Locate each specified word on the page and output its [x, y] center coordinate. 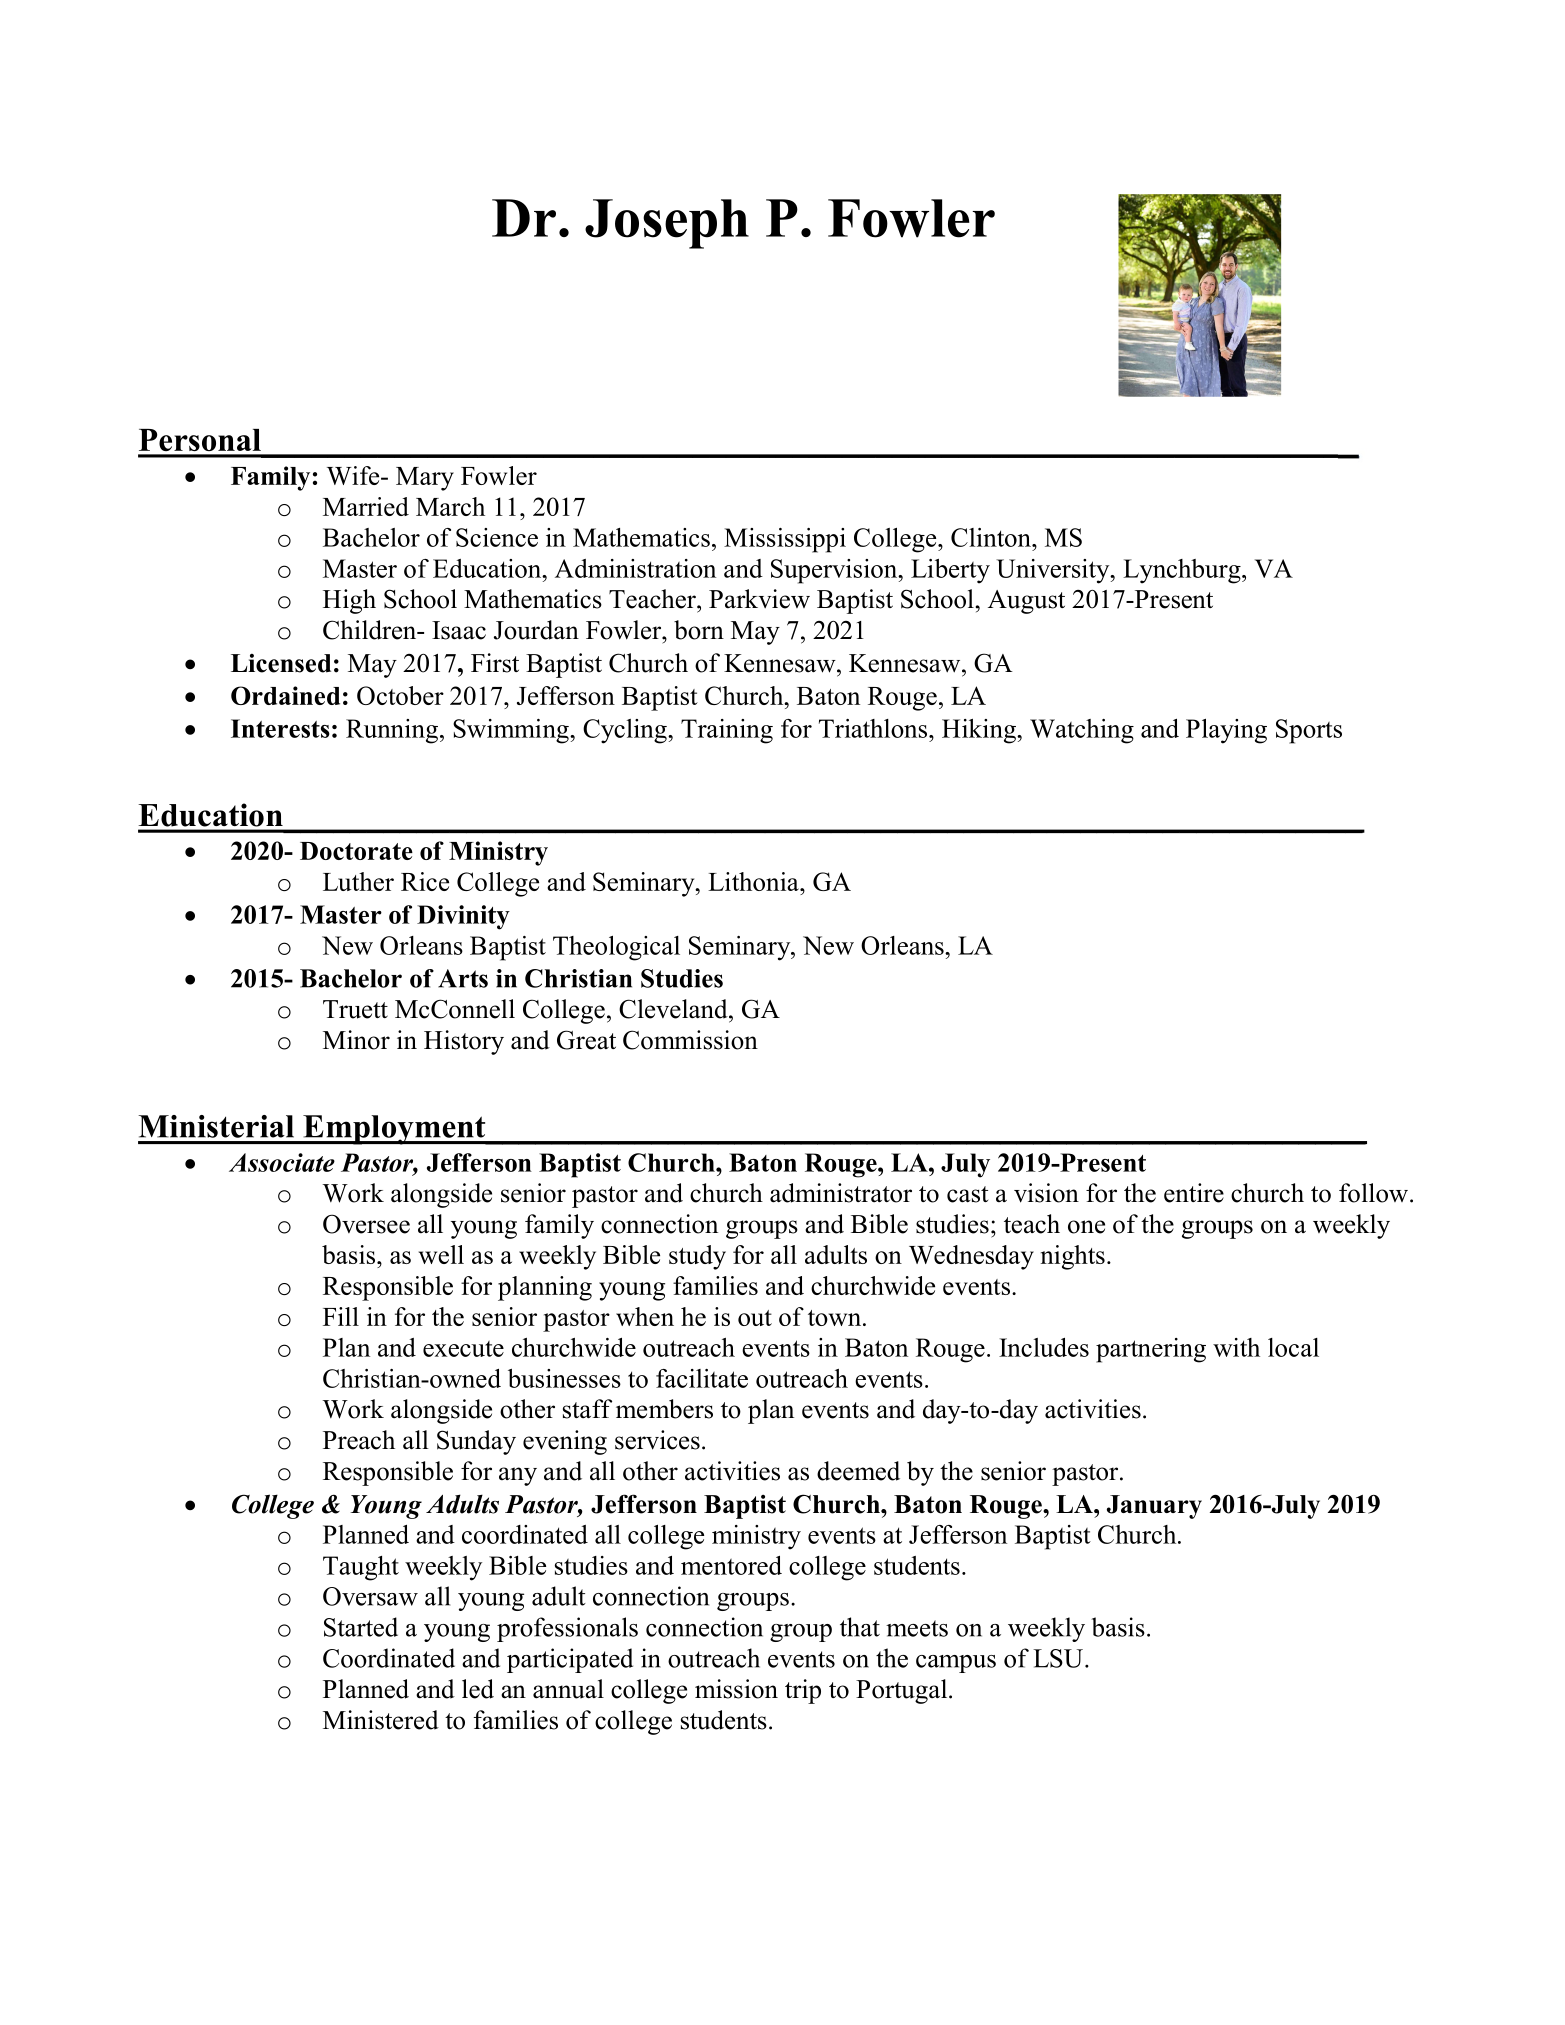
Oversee [366, 1224]
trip [803, 1691]
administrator [841, 1193]
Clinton [992, 537]
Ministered [381, 1720]
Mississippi [785, 540]
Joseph [667, 224]
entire [1194, 1193]
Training [727, 731]
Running [392, 731]
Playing [1226, 731]
